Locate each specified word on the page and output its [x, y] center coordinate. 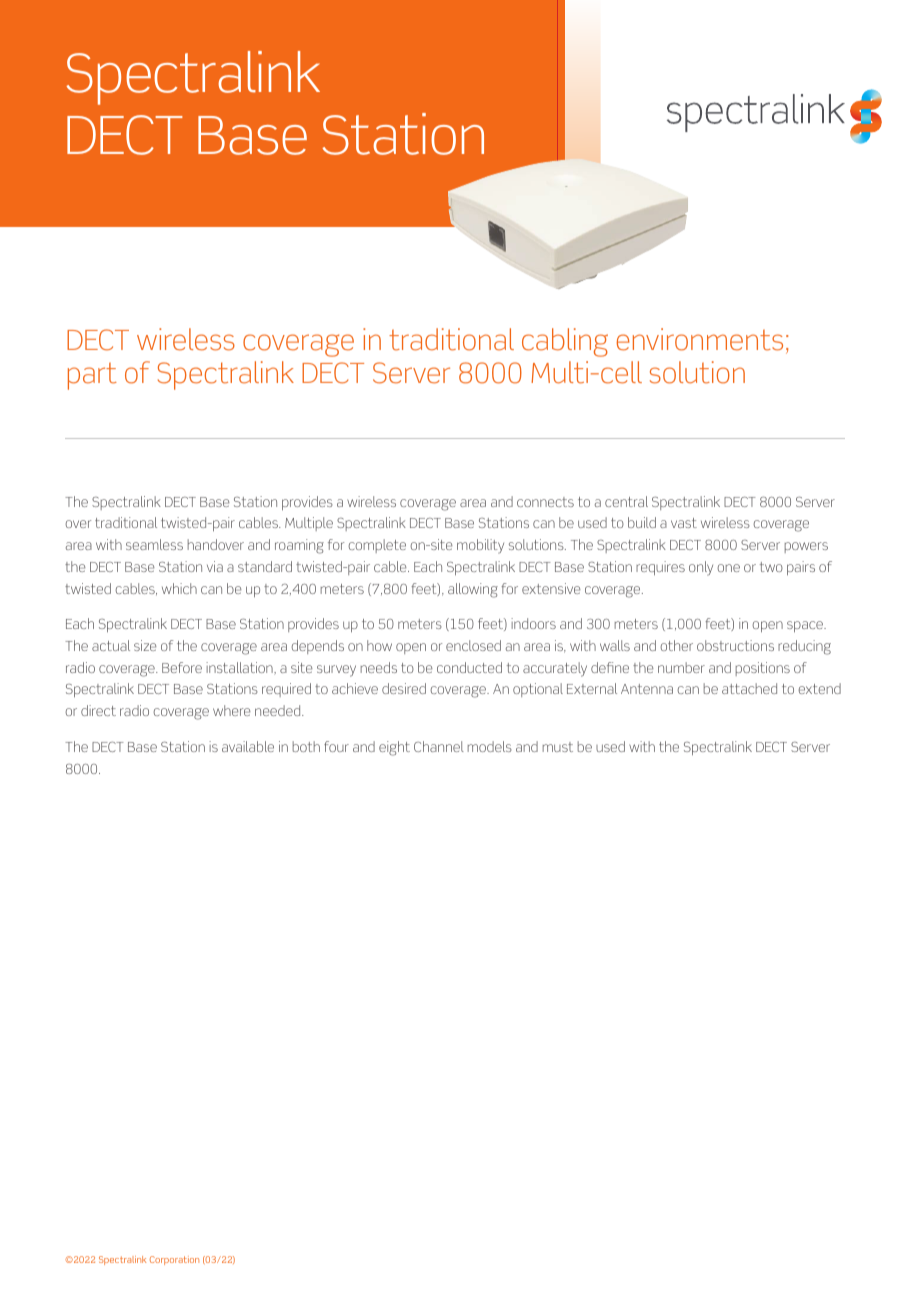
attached [749, 688]
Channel [439, 746]
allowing [473, 590]
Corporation [174, 1260]
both [306, 746]
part [92, 376]
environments [700, 339]
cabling [565, 342]
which [179, 588]
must [558, 747]
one [728, 568]
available [248, 746]
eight [394, 748]
